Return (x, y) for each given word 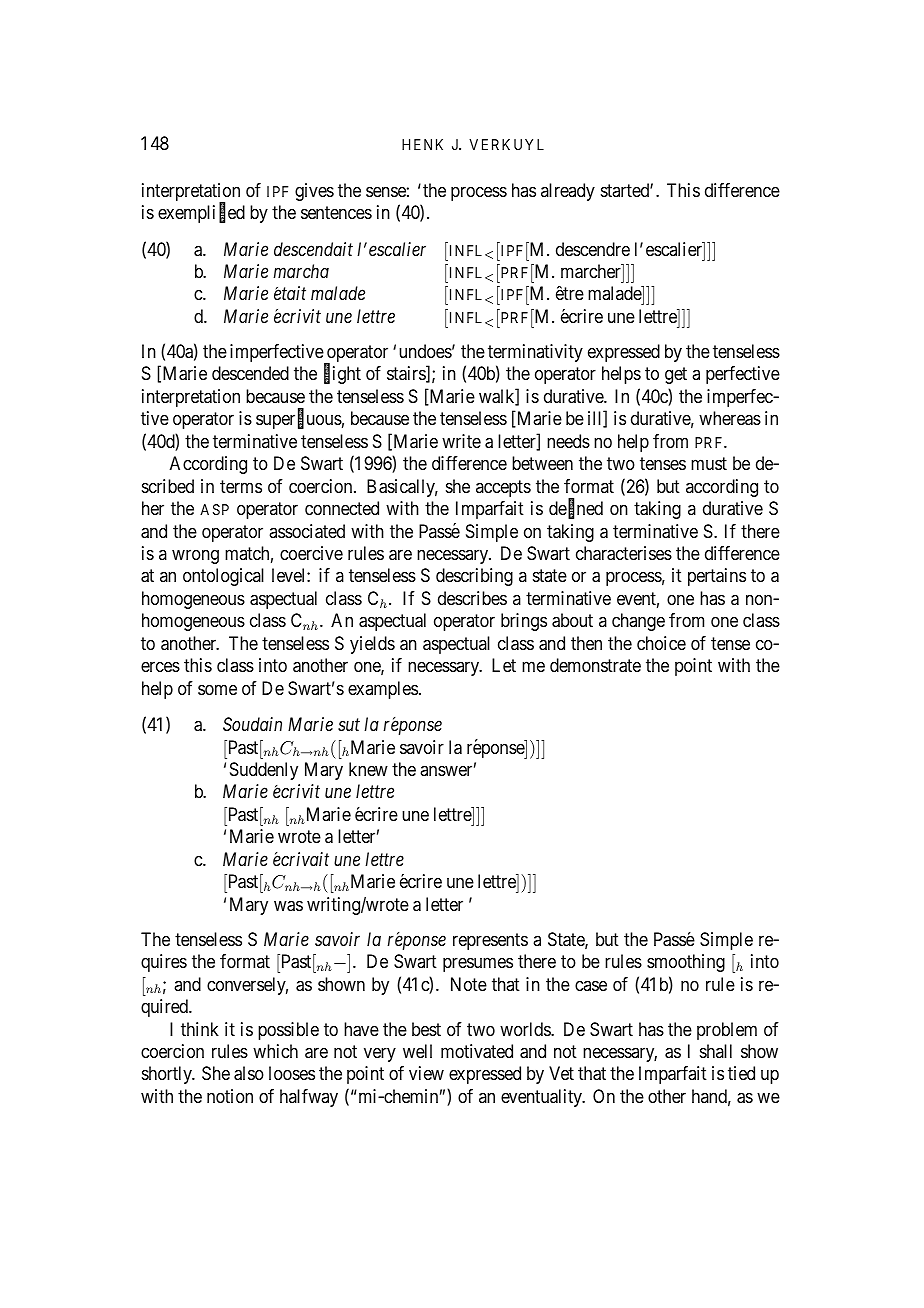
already (568, 192)
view (426, 1073)
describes (472, 598)
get (676, 376)
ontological (223, 577)
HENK (422, 144)
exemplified (201, 213)
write (461, 441)
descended (250, 373)
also (249, 1073)
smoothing (686, 963)
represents (490, 941)
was (288, 906)
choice (661, 643)
